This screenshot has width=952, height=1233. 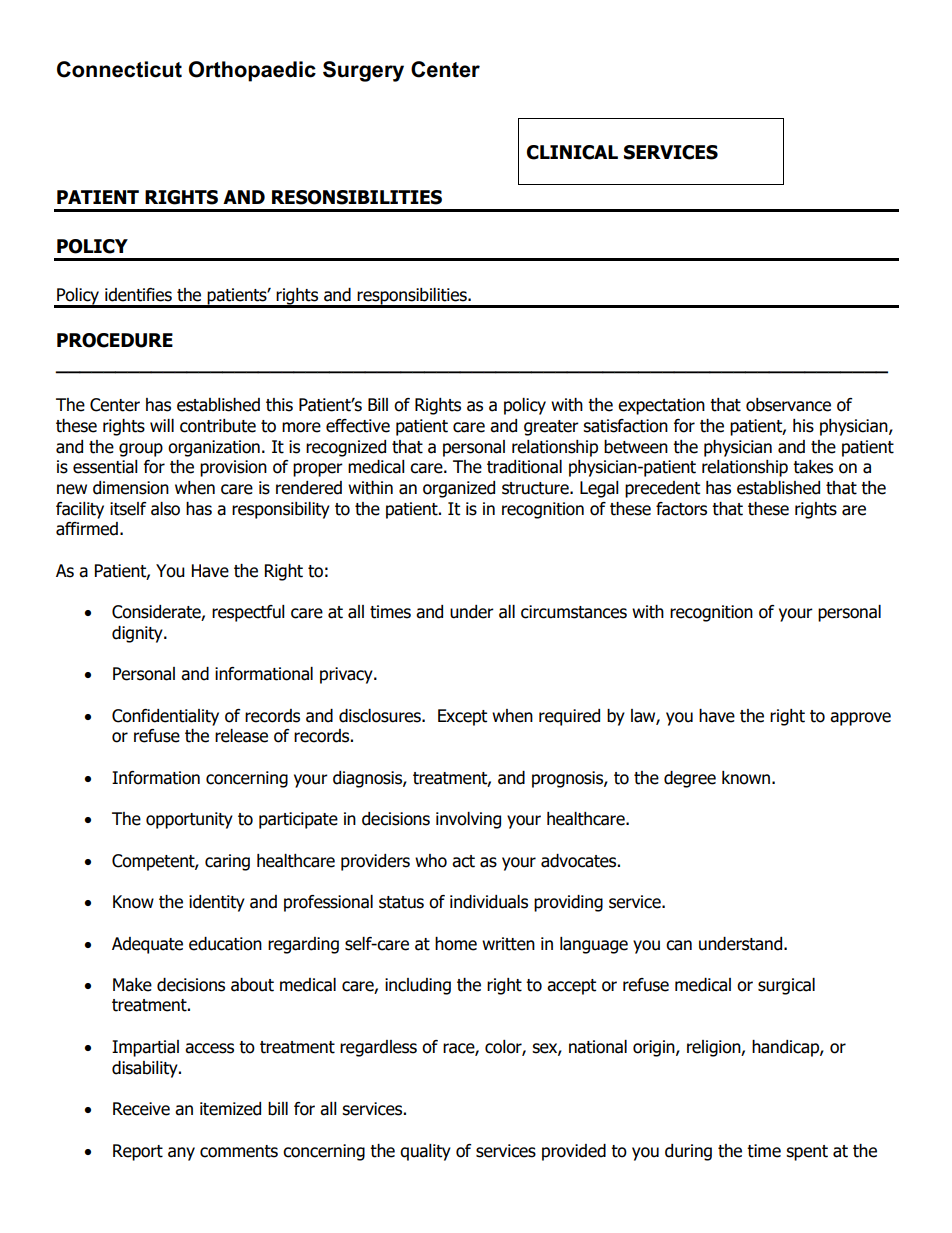 What do you see at coordinates (363, 71) in the screenshot?
I see `Surgery` at bounding box center [363, 71].
